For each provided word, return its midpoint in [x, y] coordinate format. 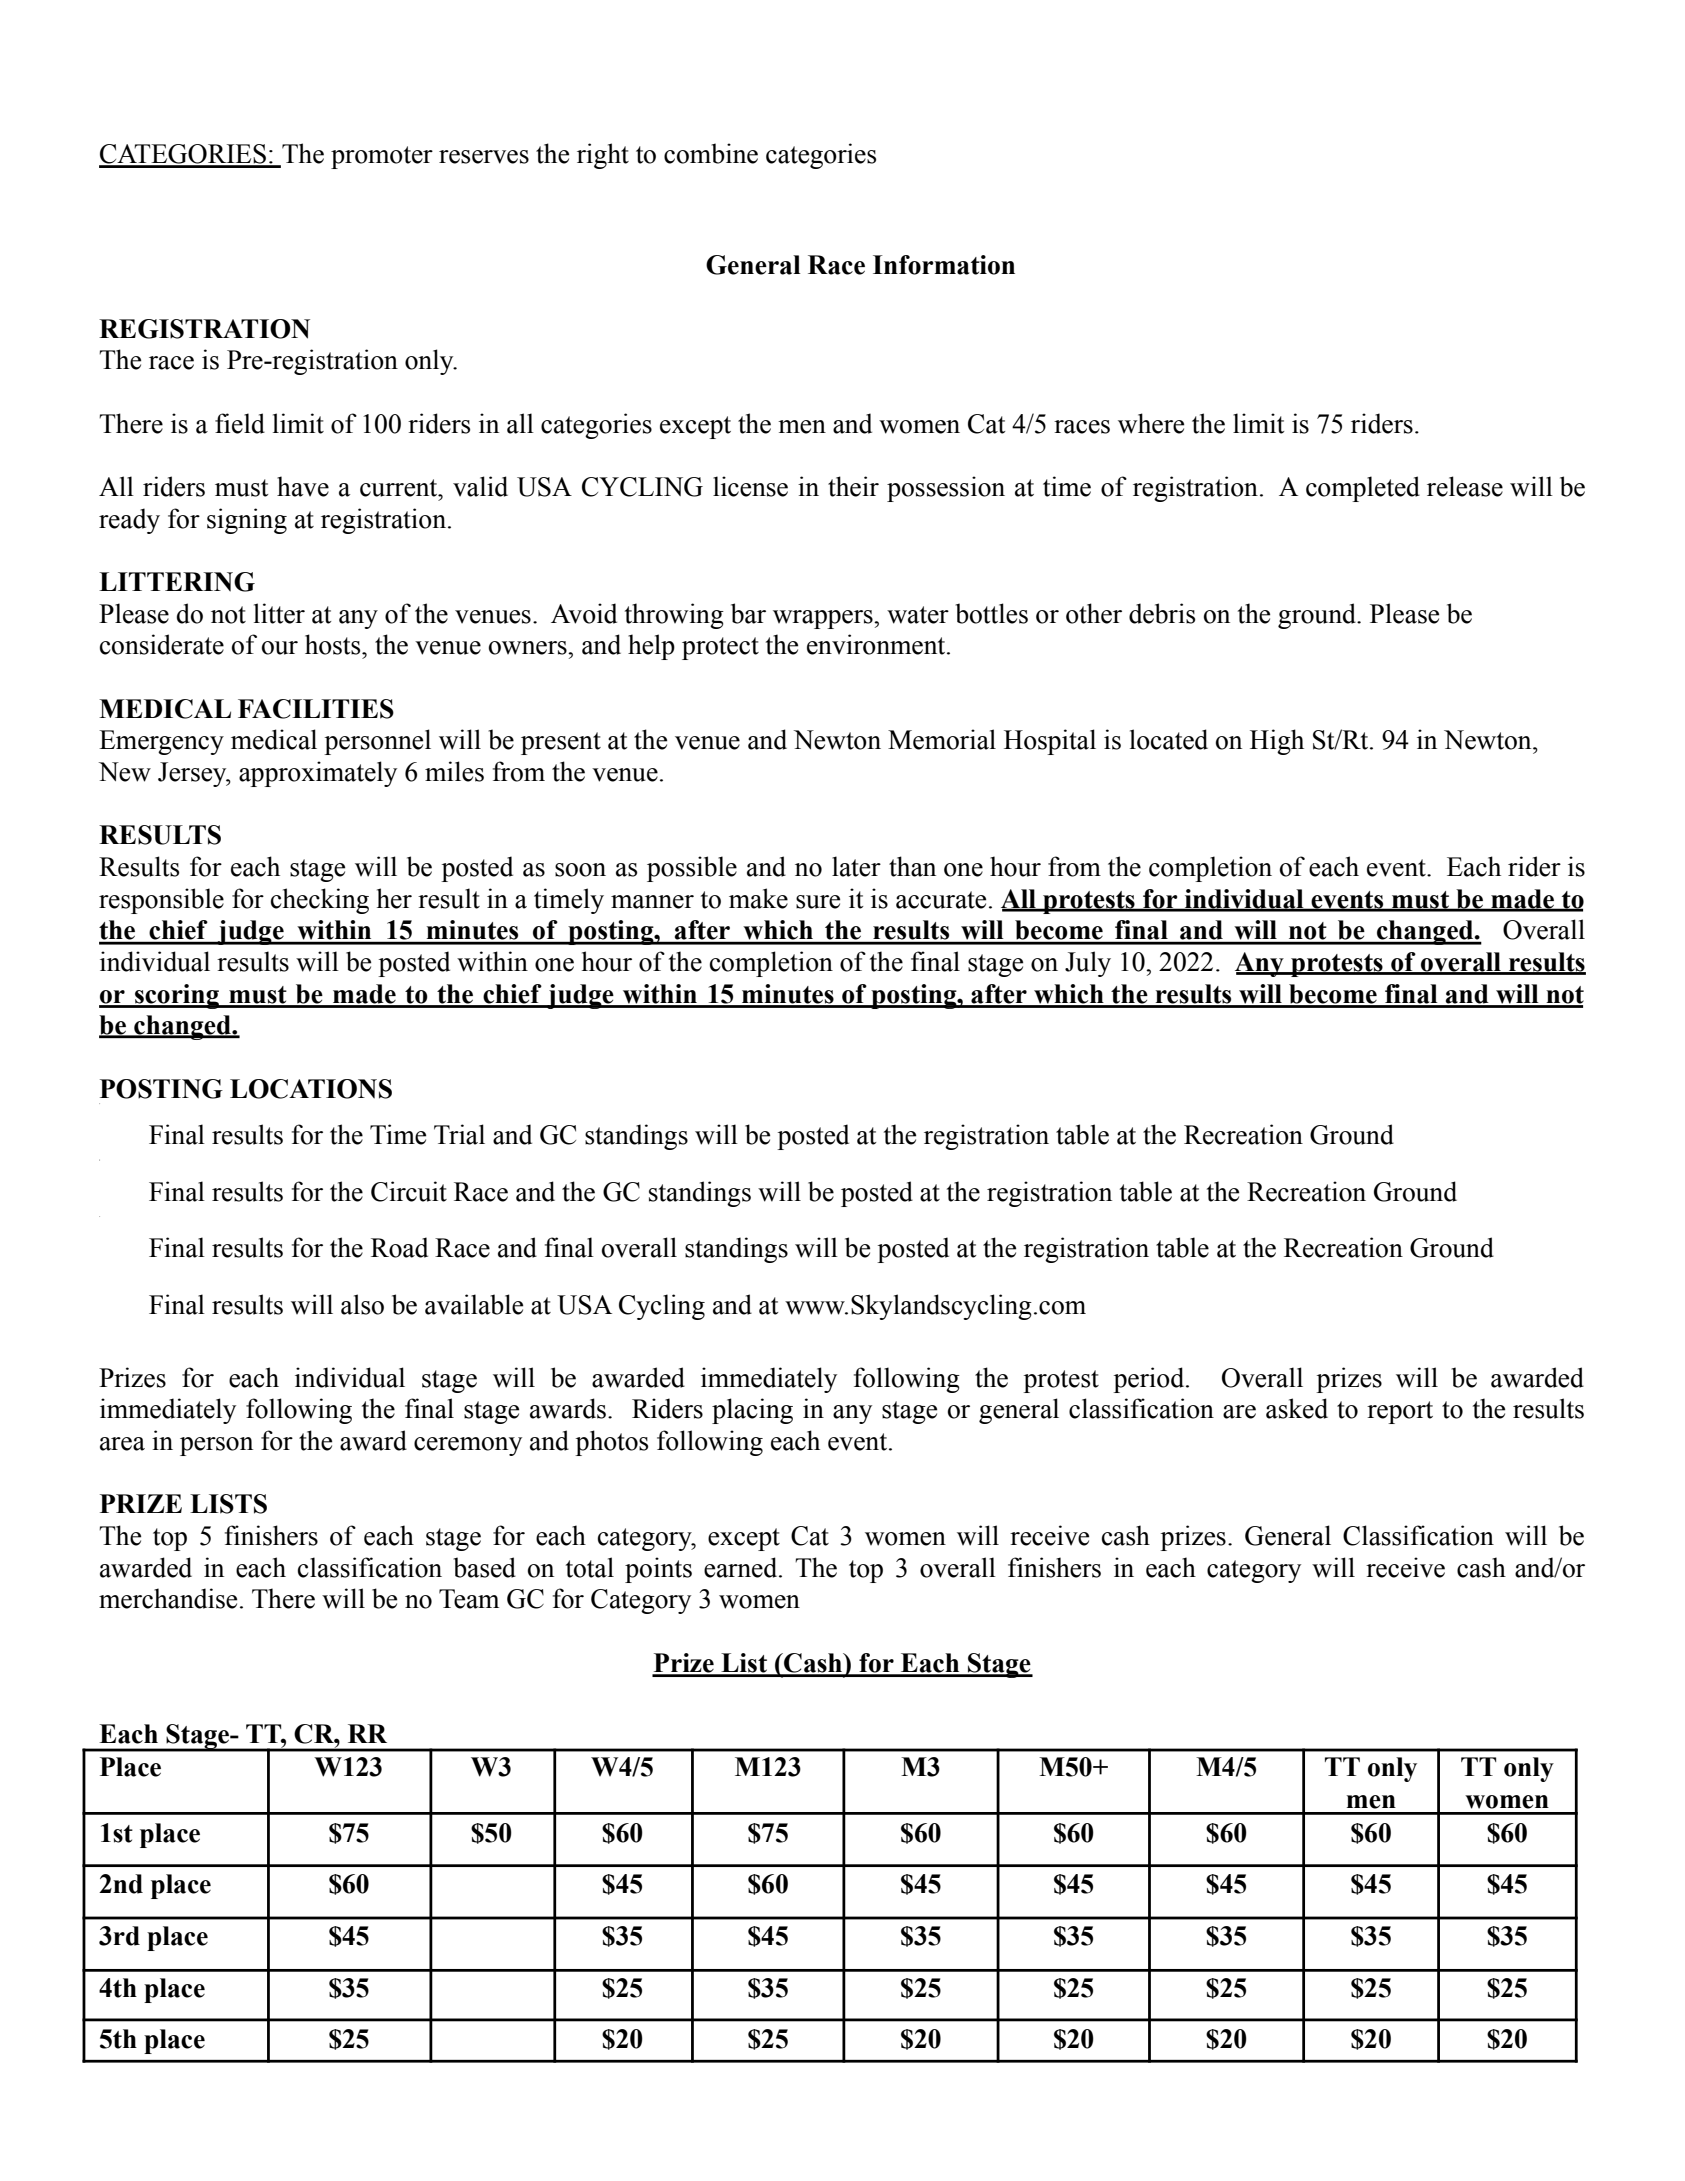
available [474, 1304]
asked [1297, 1408]
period [1150, 1380]
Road [399, 1247]
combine [711, 153]
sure [818, 902]
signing [247, 521]
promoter [382, 157]
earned [742, 1567]
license [750, 486]
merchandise [168, 1598]
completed [1363, 489]
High [1277, 742]
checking [320, 901]
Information [944, 265]
